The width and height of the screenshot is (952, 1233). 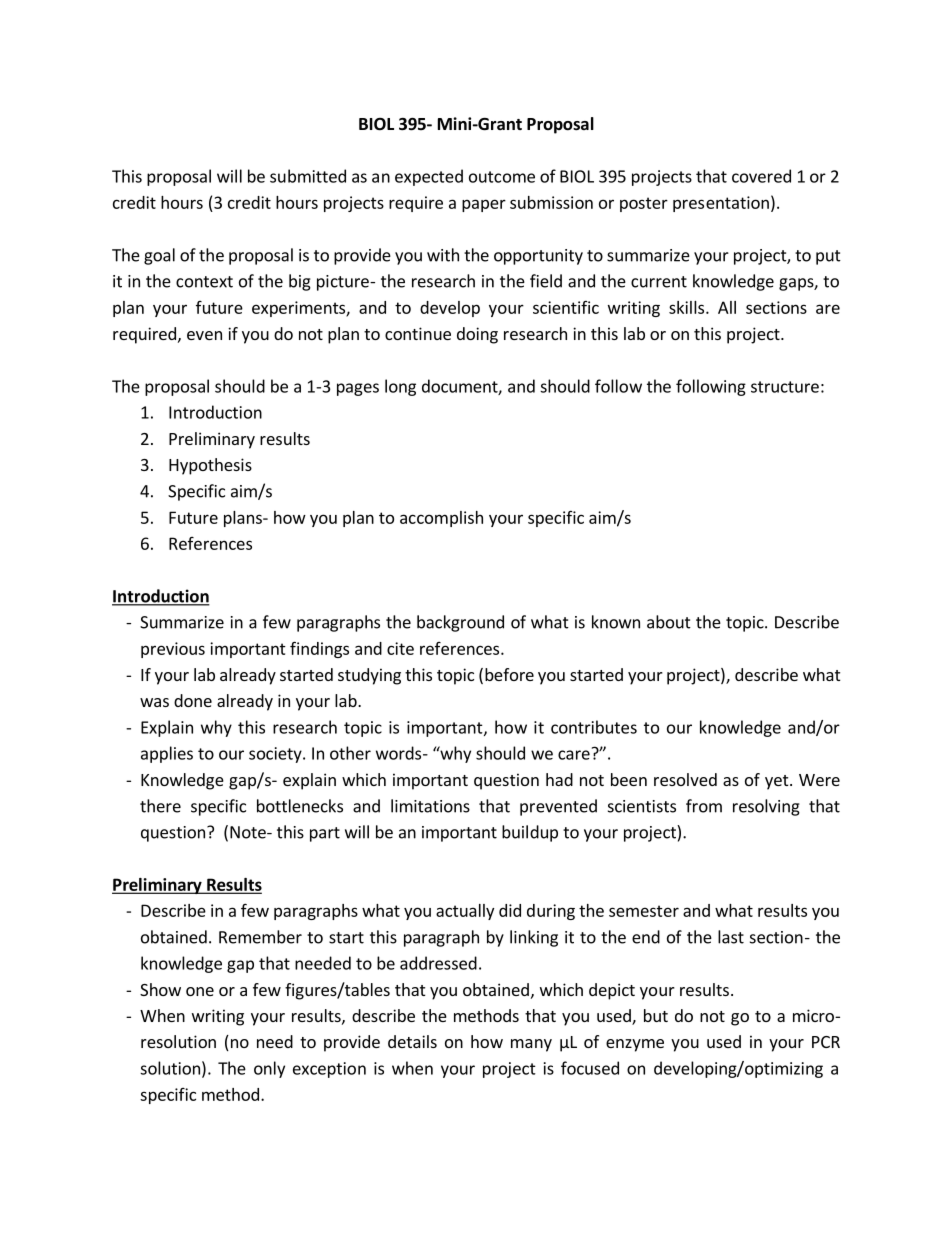 What do you see at coordinates (269, 1069) in the screenshot?
I see `only` at bounding box center [269, 1069].
